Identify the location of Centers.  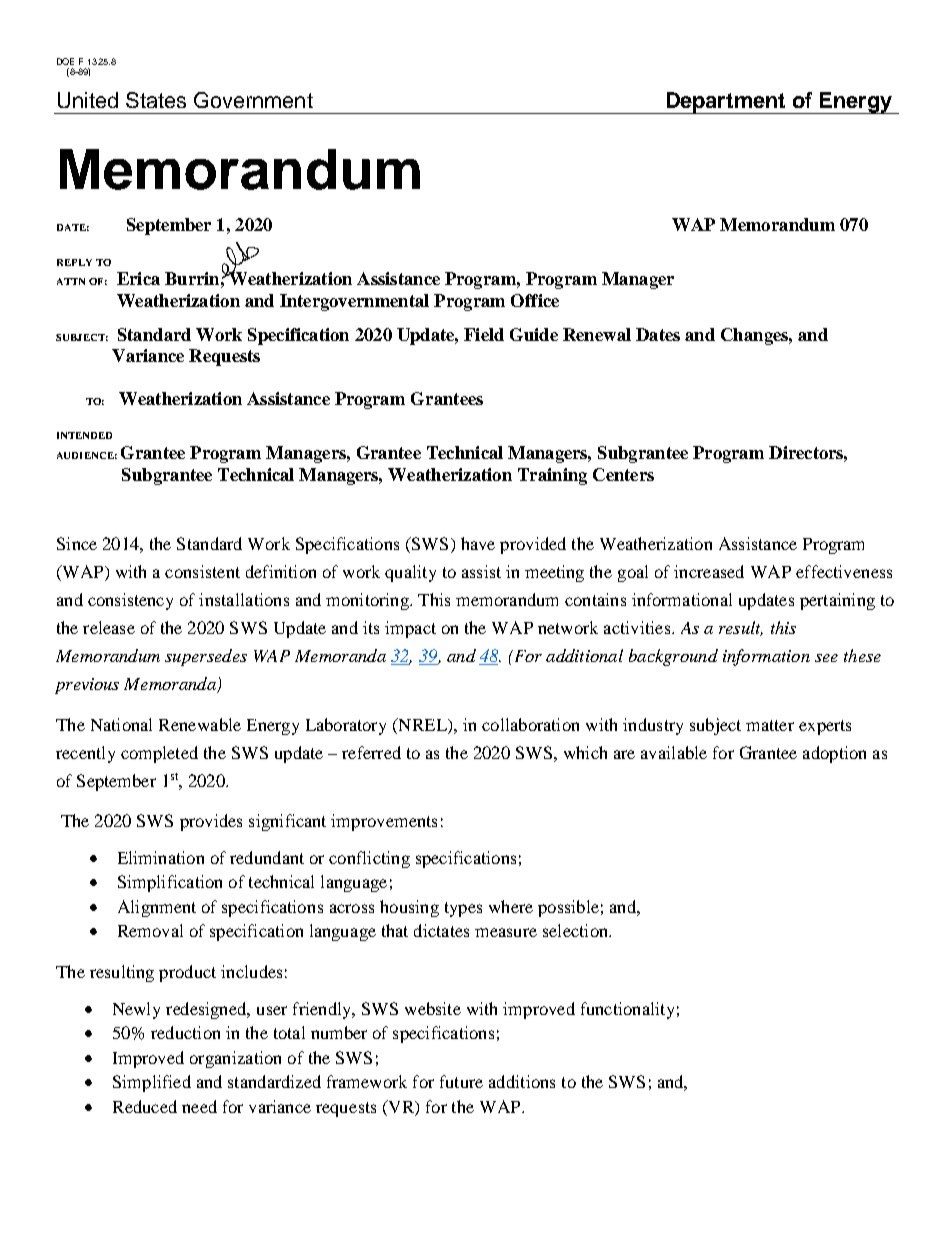
(623, 474).
